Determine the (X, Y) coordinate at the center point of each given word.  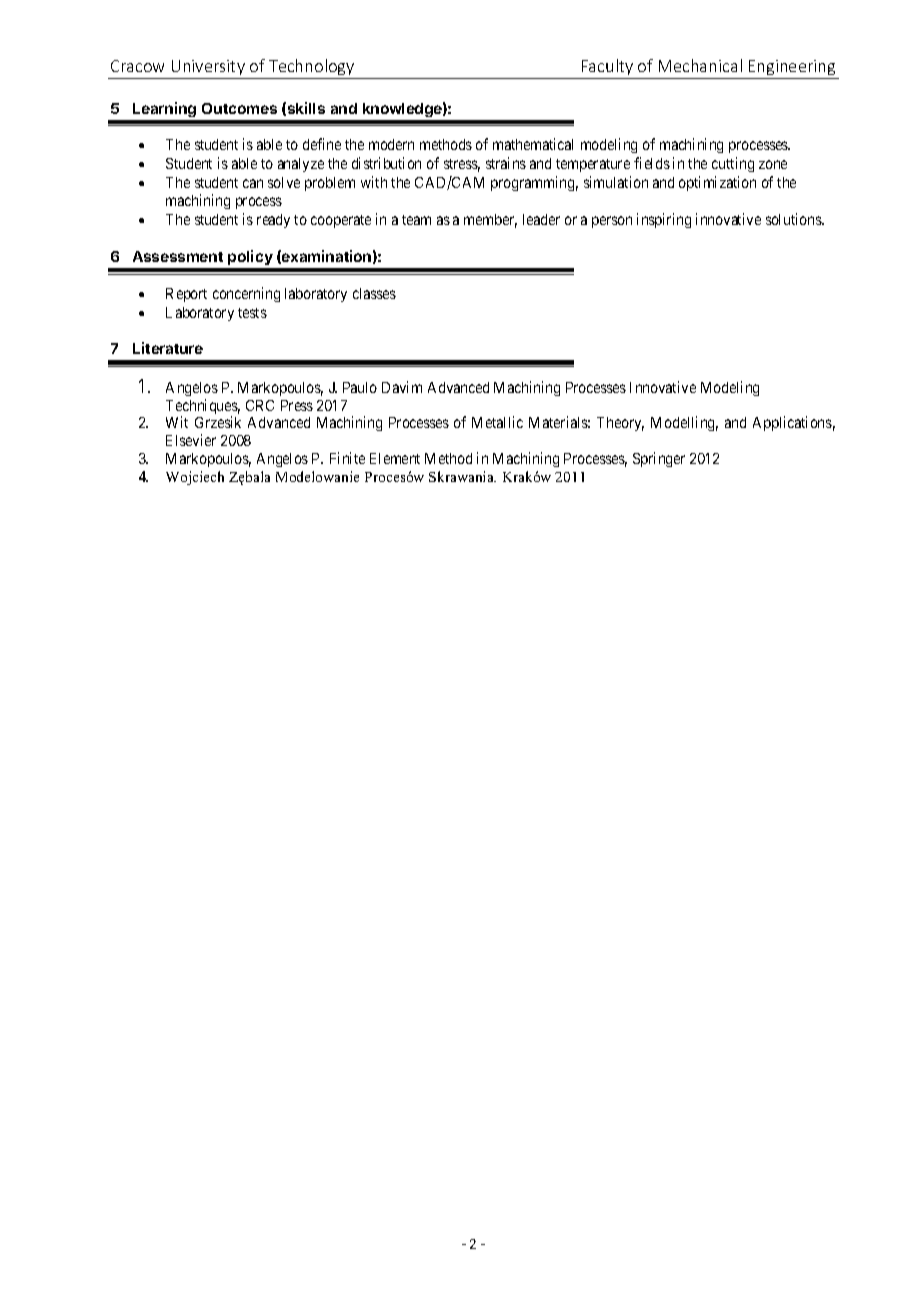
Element (395, 458)
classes (374, 293)
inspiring (664, 220)
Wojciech (195, 478)
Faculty (607, 67)
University (208, 67)
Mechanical (700, 65)
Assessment (178, 256)
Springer (659, 459)
